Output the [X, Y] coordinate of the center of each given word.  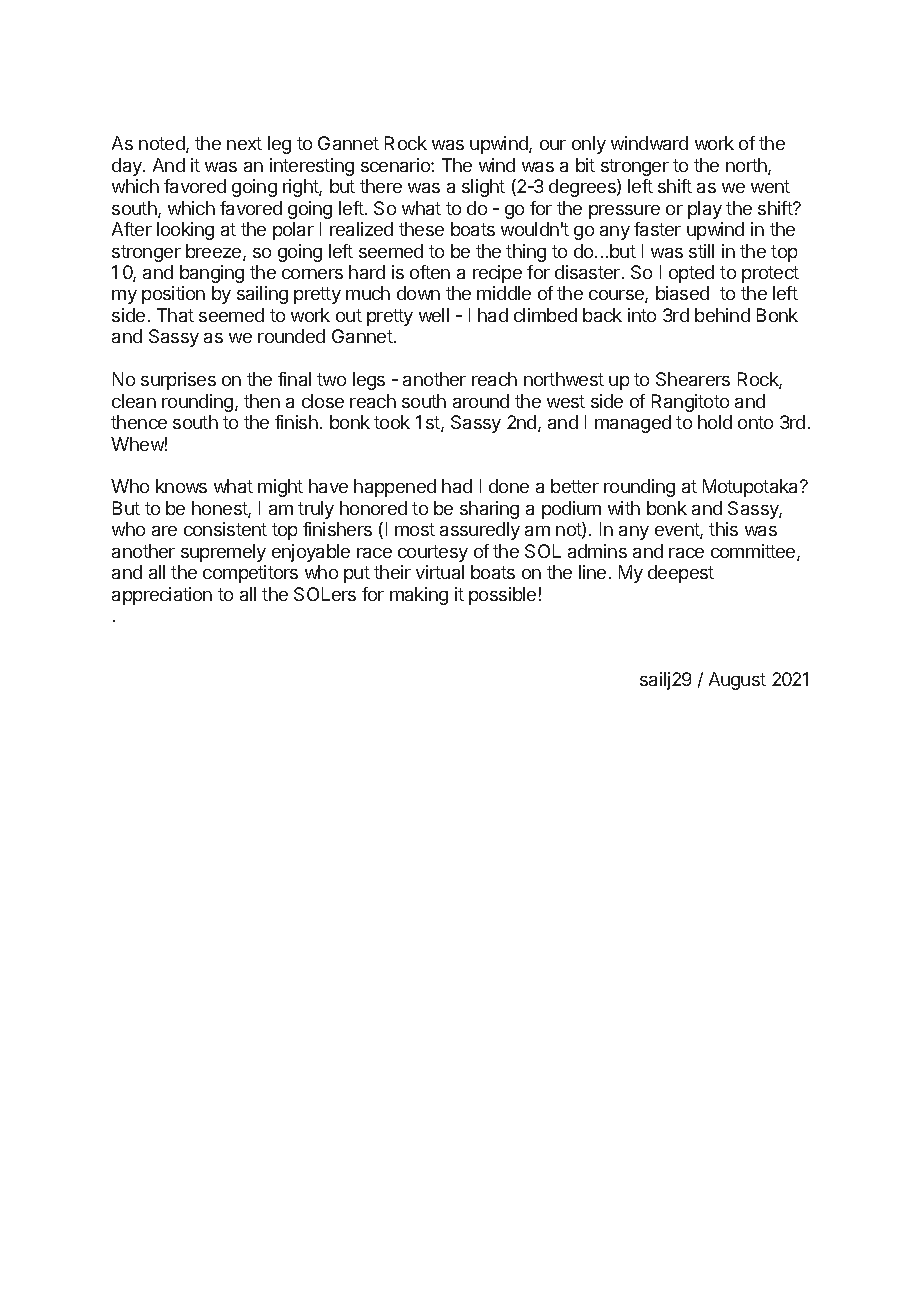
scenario [396, 165]
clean [134, 401]
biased [682, 293]
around [481, 401]
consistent [225, 529]
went [770, 186]
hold [715, 422]
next [244, 143]
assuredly [480, 531]
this [723, 529]
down [418, 293]
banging [212, 274]
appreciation [162, 596]
